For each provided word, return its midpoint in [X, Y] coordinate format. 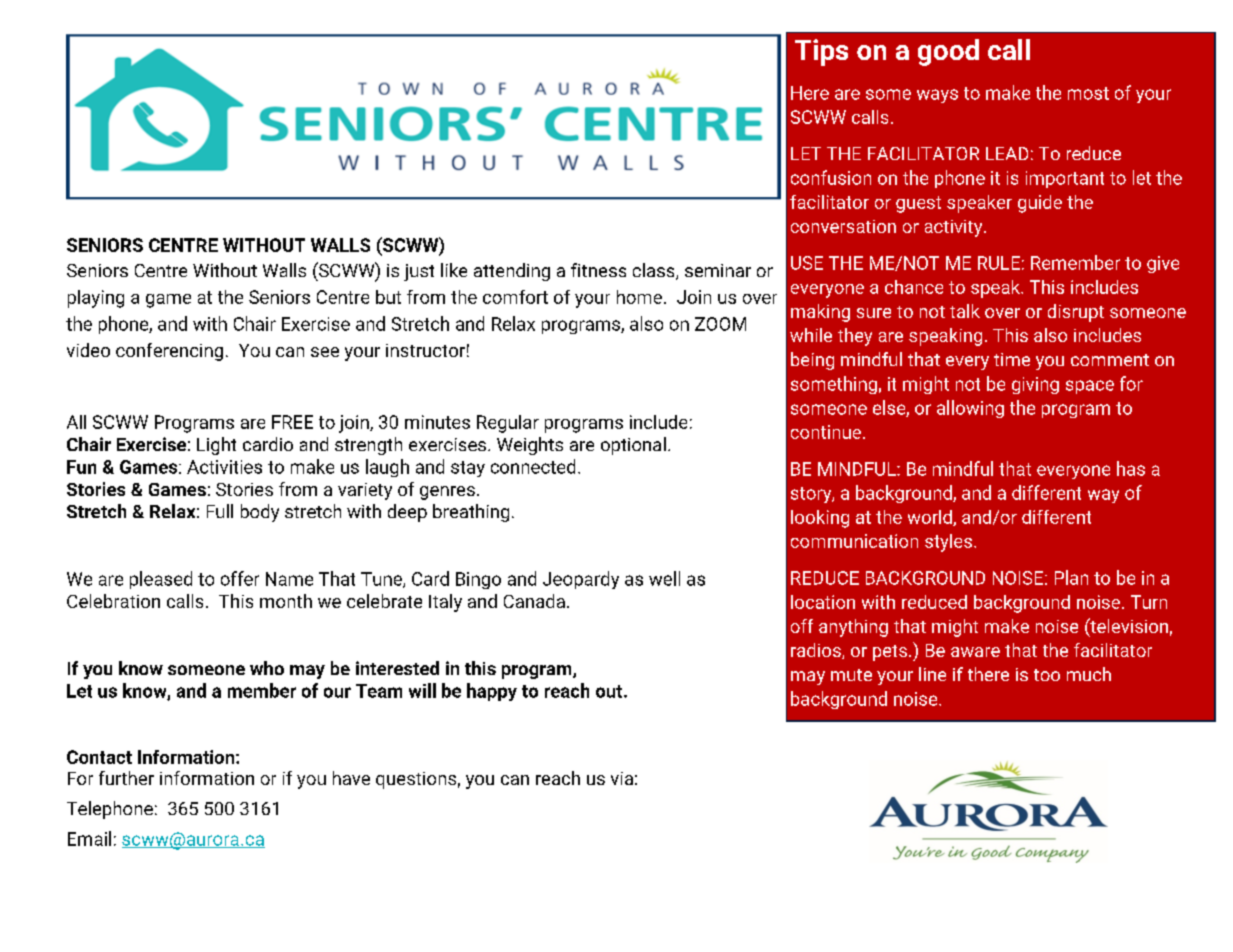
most [1088, 93]
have [351, 778]
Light [216, 446]
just [419, 272]
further [126, 778]
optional [633, 446]
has [1131, 468]
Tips [821, 52]
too [1047, 675]
